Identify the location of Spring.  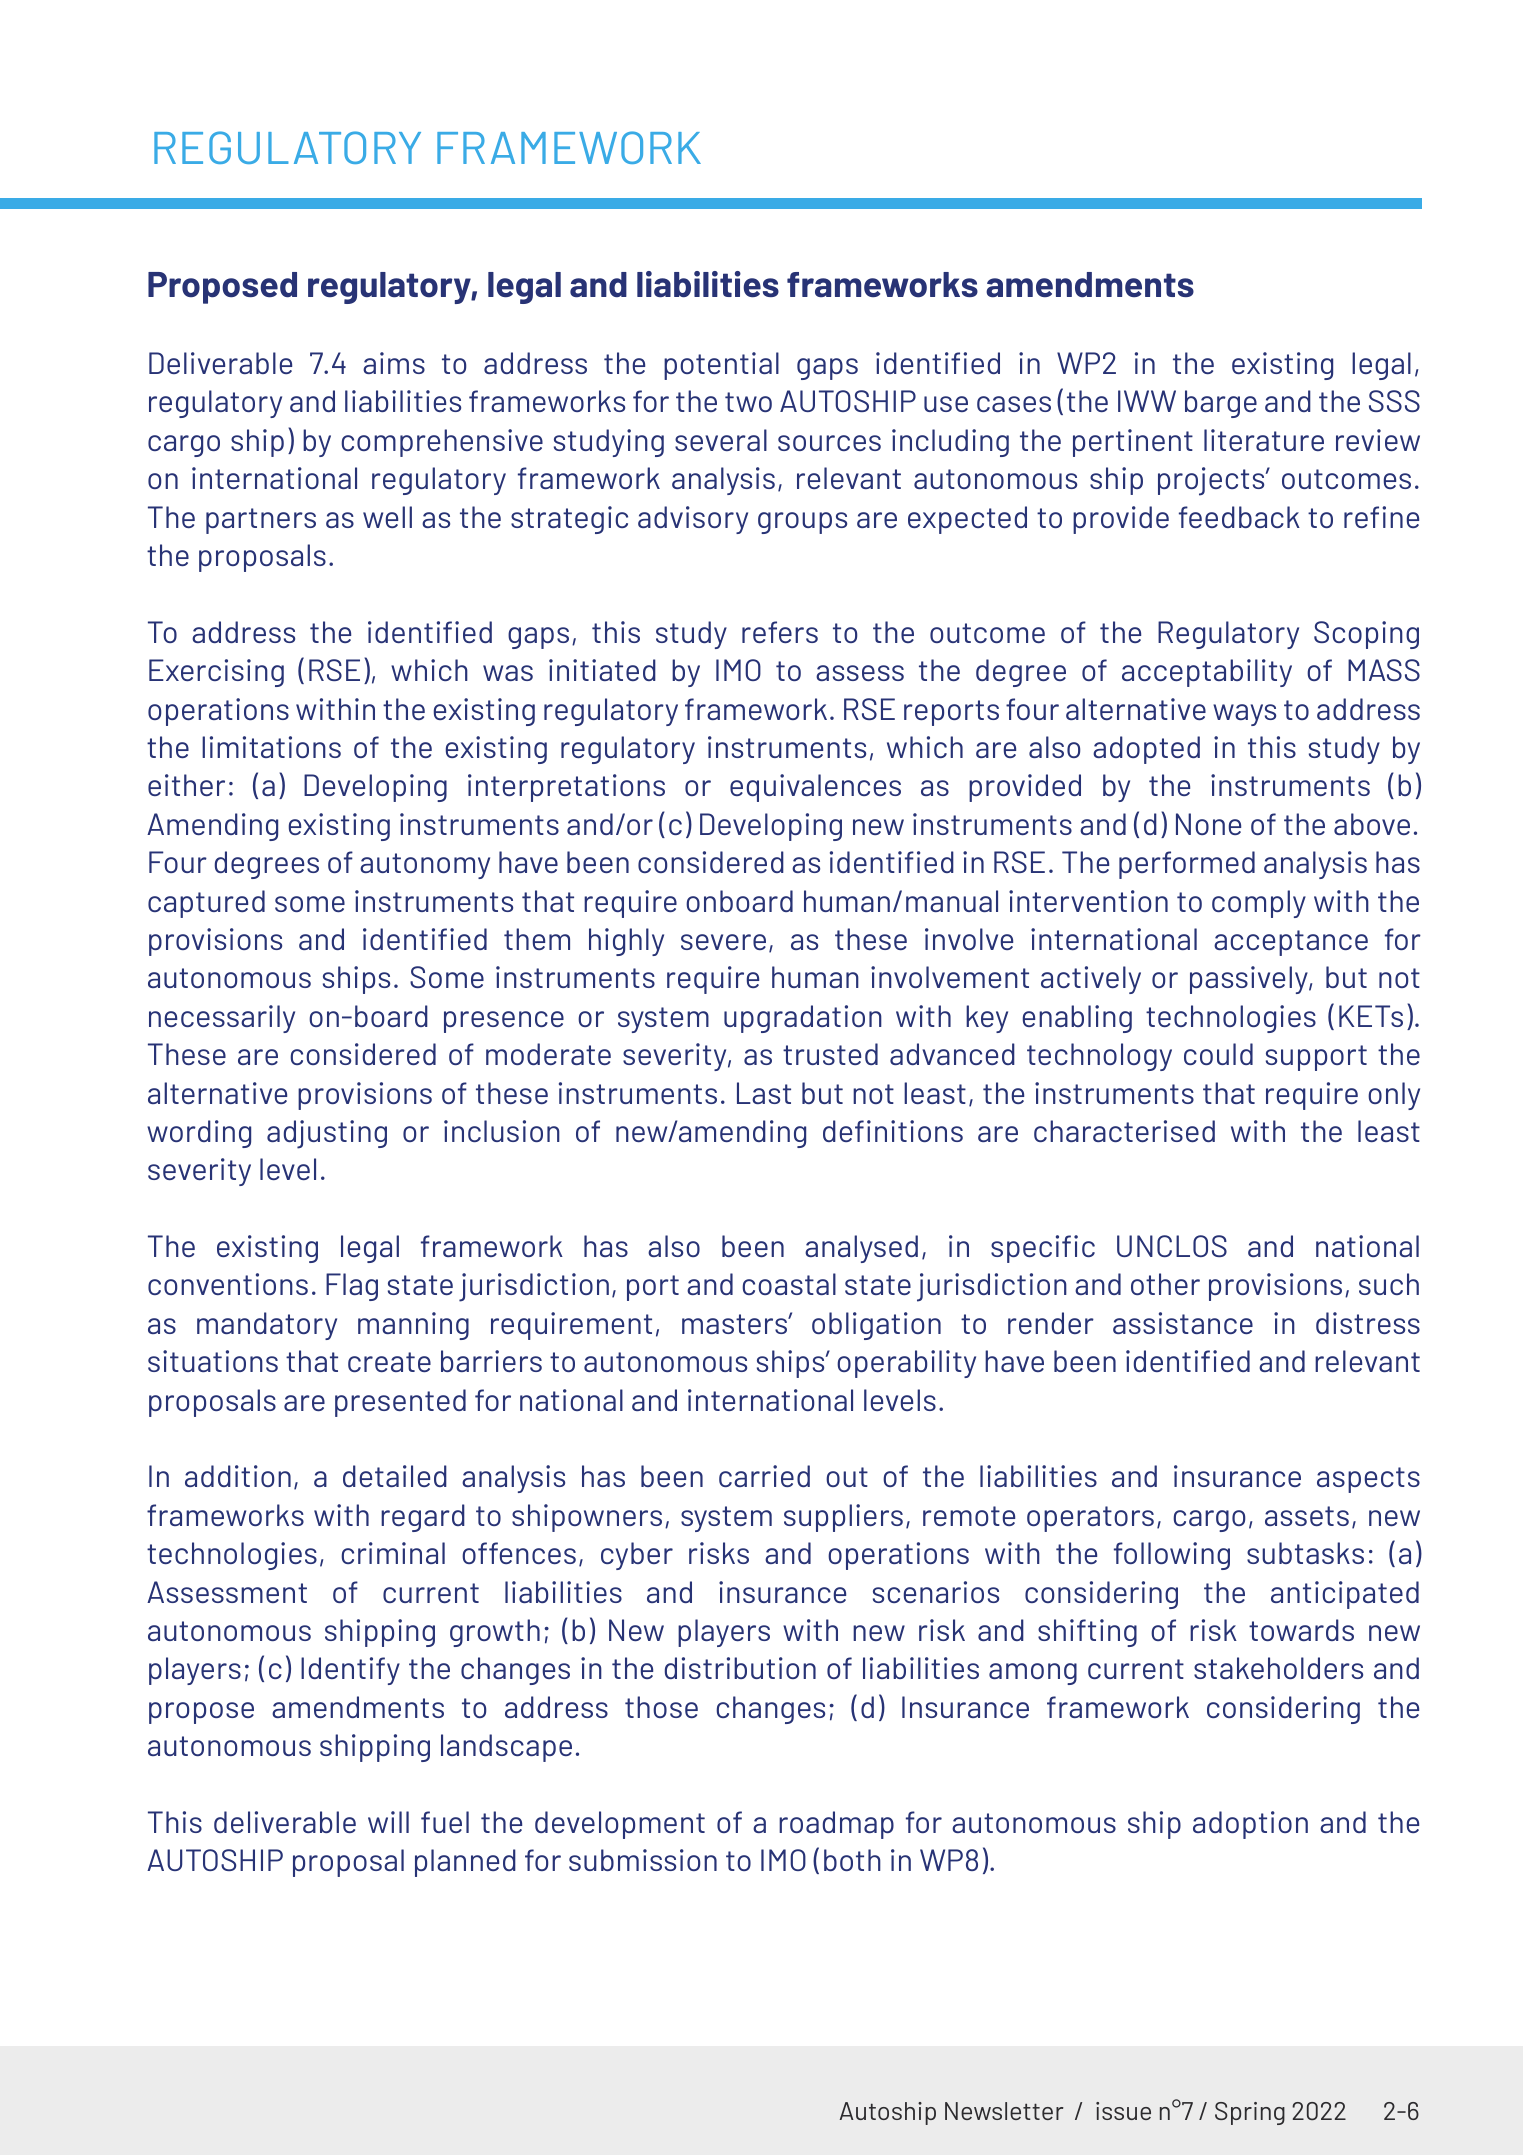
(1250, 2113).
